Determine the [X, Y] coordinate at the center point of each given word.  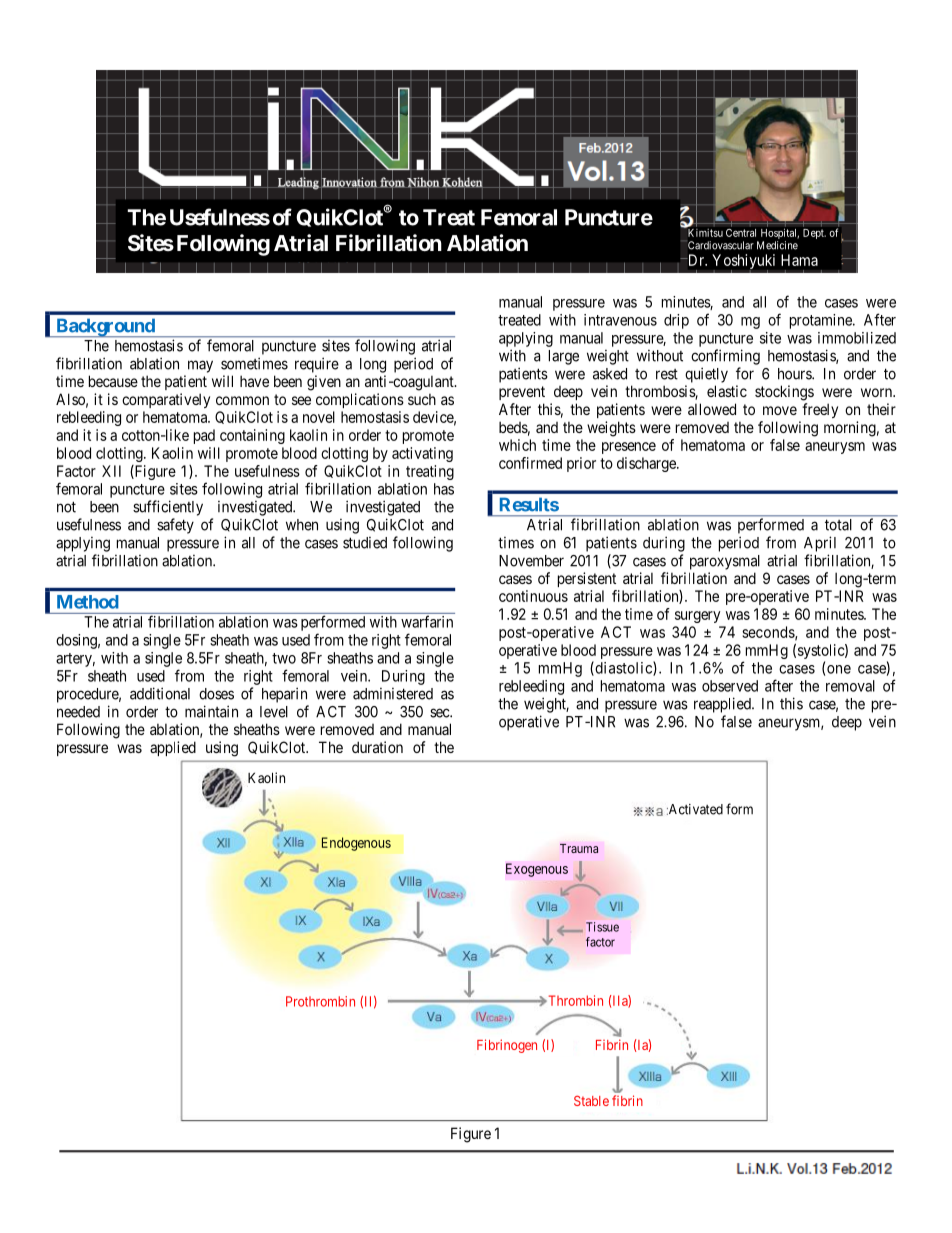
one [839, 669]
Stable [591, 1101]
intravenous [620, 320]
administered [393, 694]
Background [105, 328]
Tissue [602, 927]
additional [160, 693]
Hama [799, 260]
